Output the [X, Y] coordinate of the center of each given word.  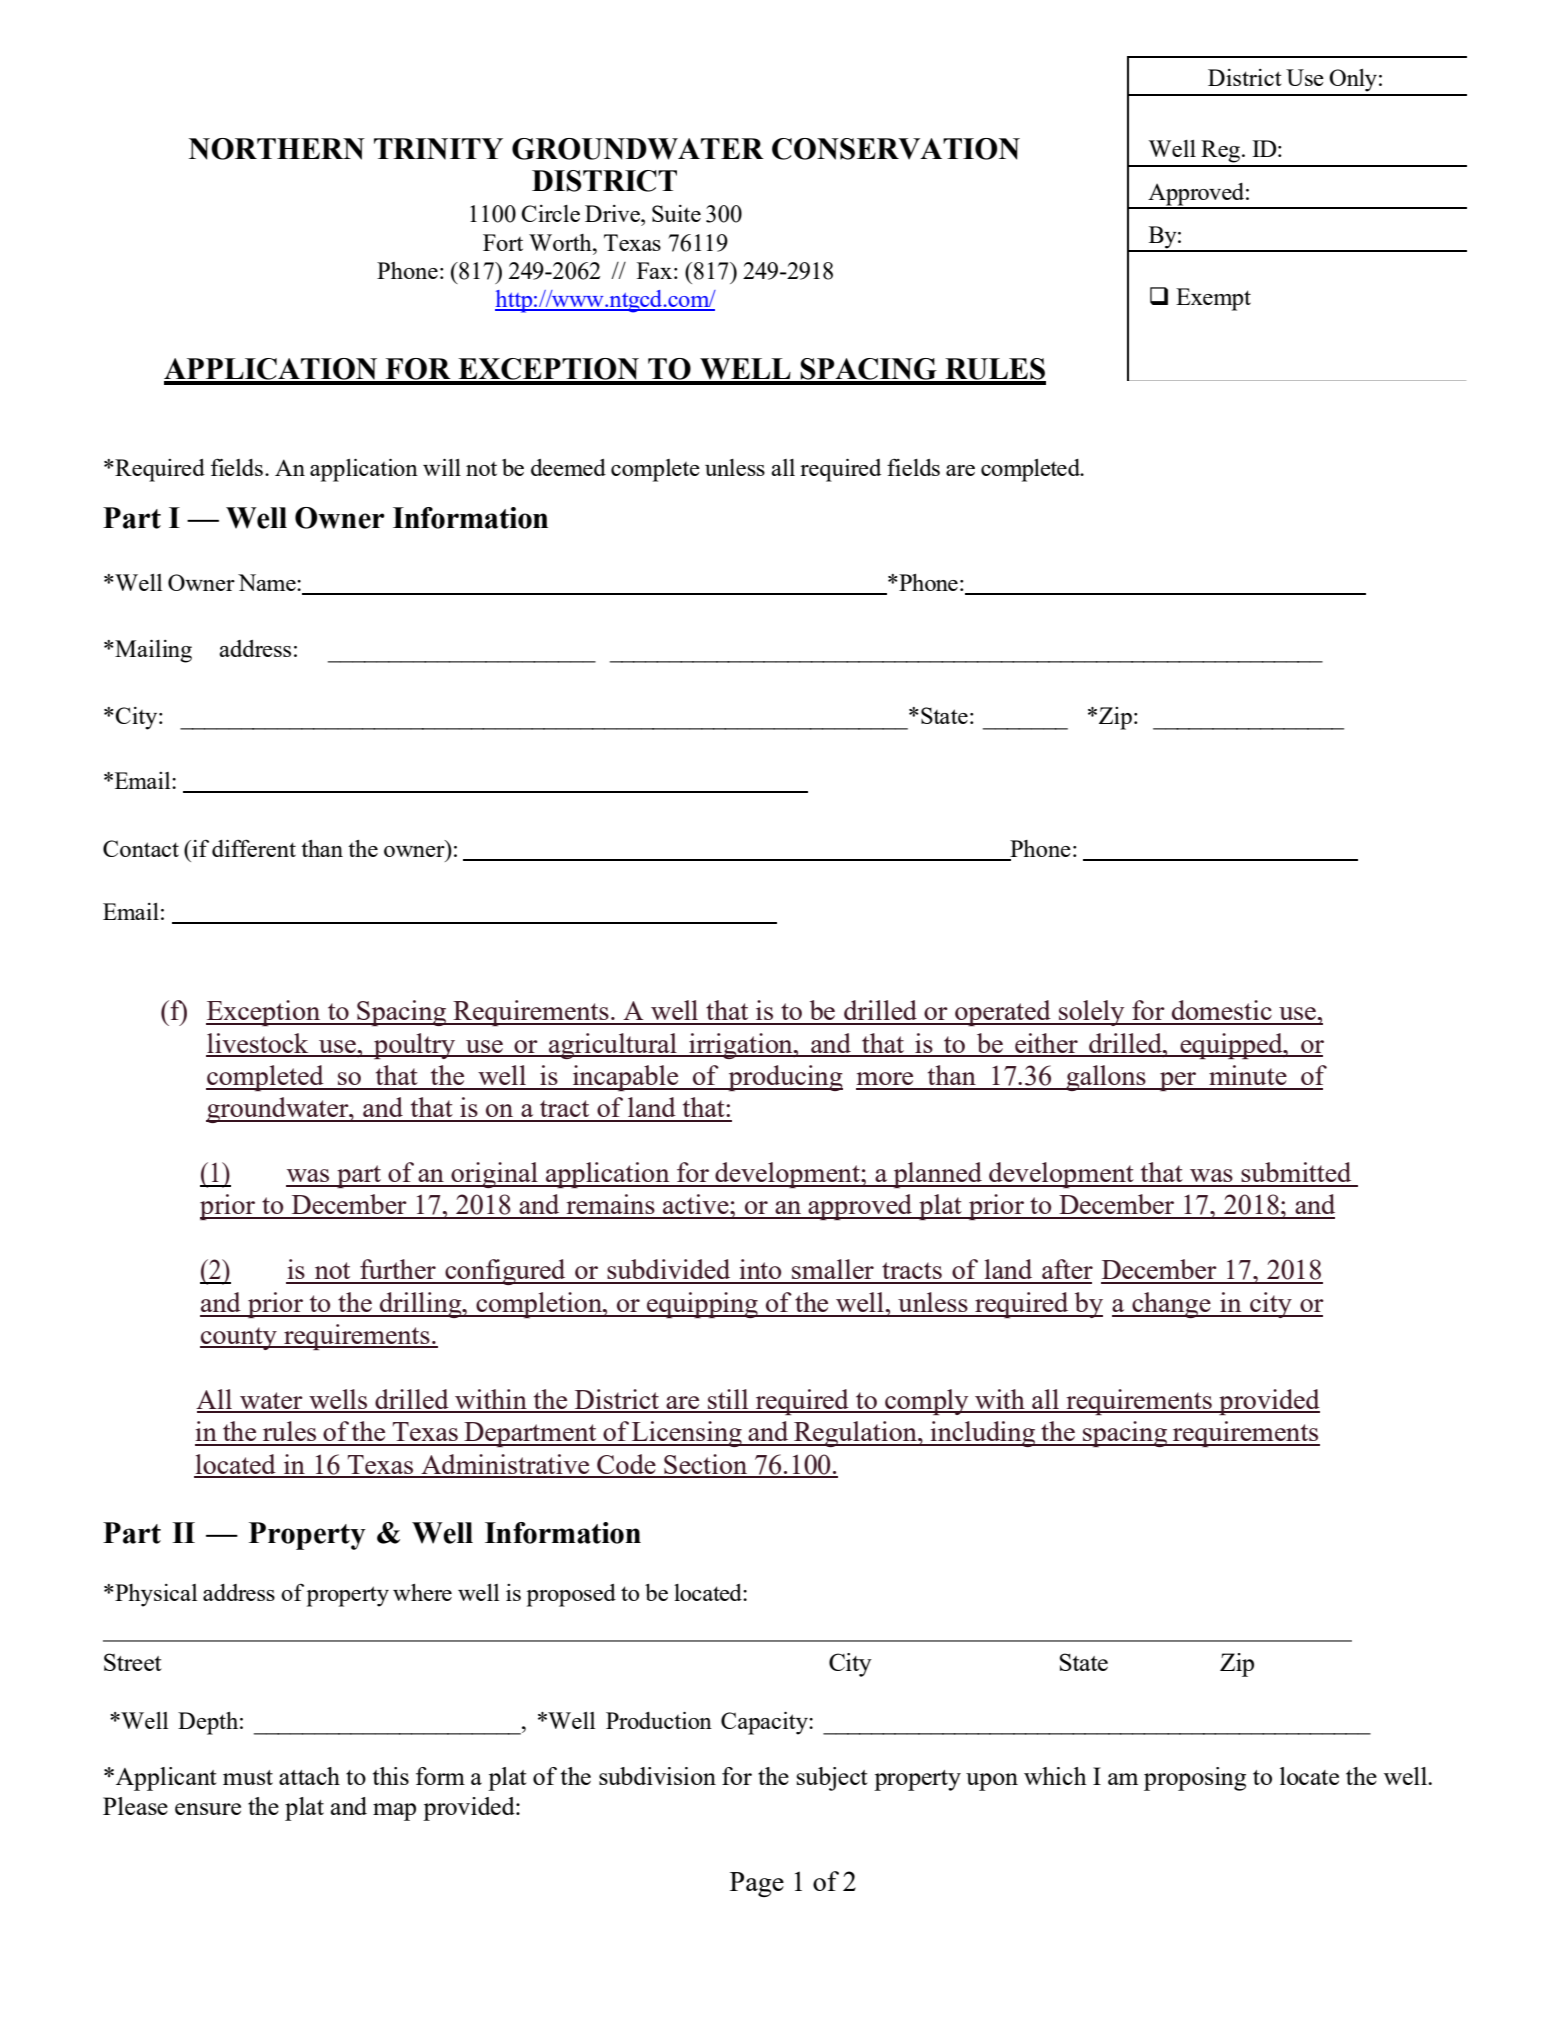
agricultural [613, 1046]
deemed [568, 467]
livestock [258, 1044]
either [1046, 1044]
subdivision [657, 1776]
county [239, 1338]
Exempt [1213, 299]
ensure [208, 1809]
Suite [676, 213]
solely [1092, 1013]
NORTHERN [277, 149]
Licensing [687, 1434]
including [983, 1434]
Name [268, 582]
